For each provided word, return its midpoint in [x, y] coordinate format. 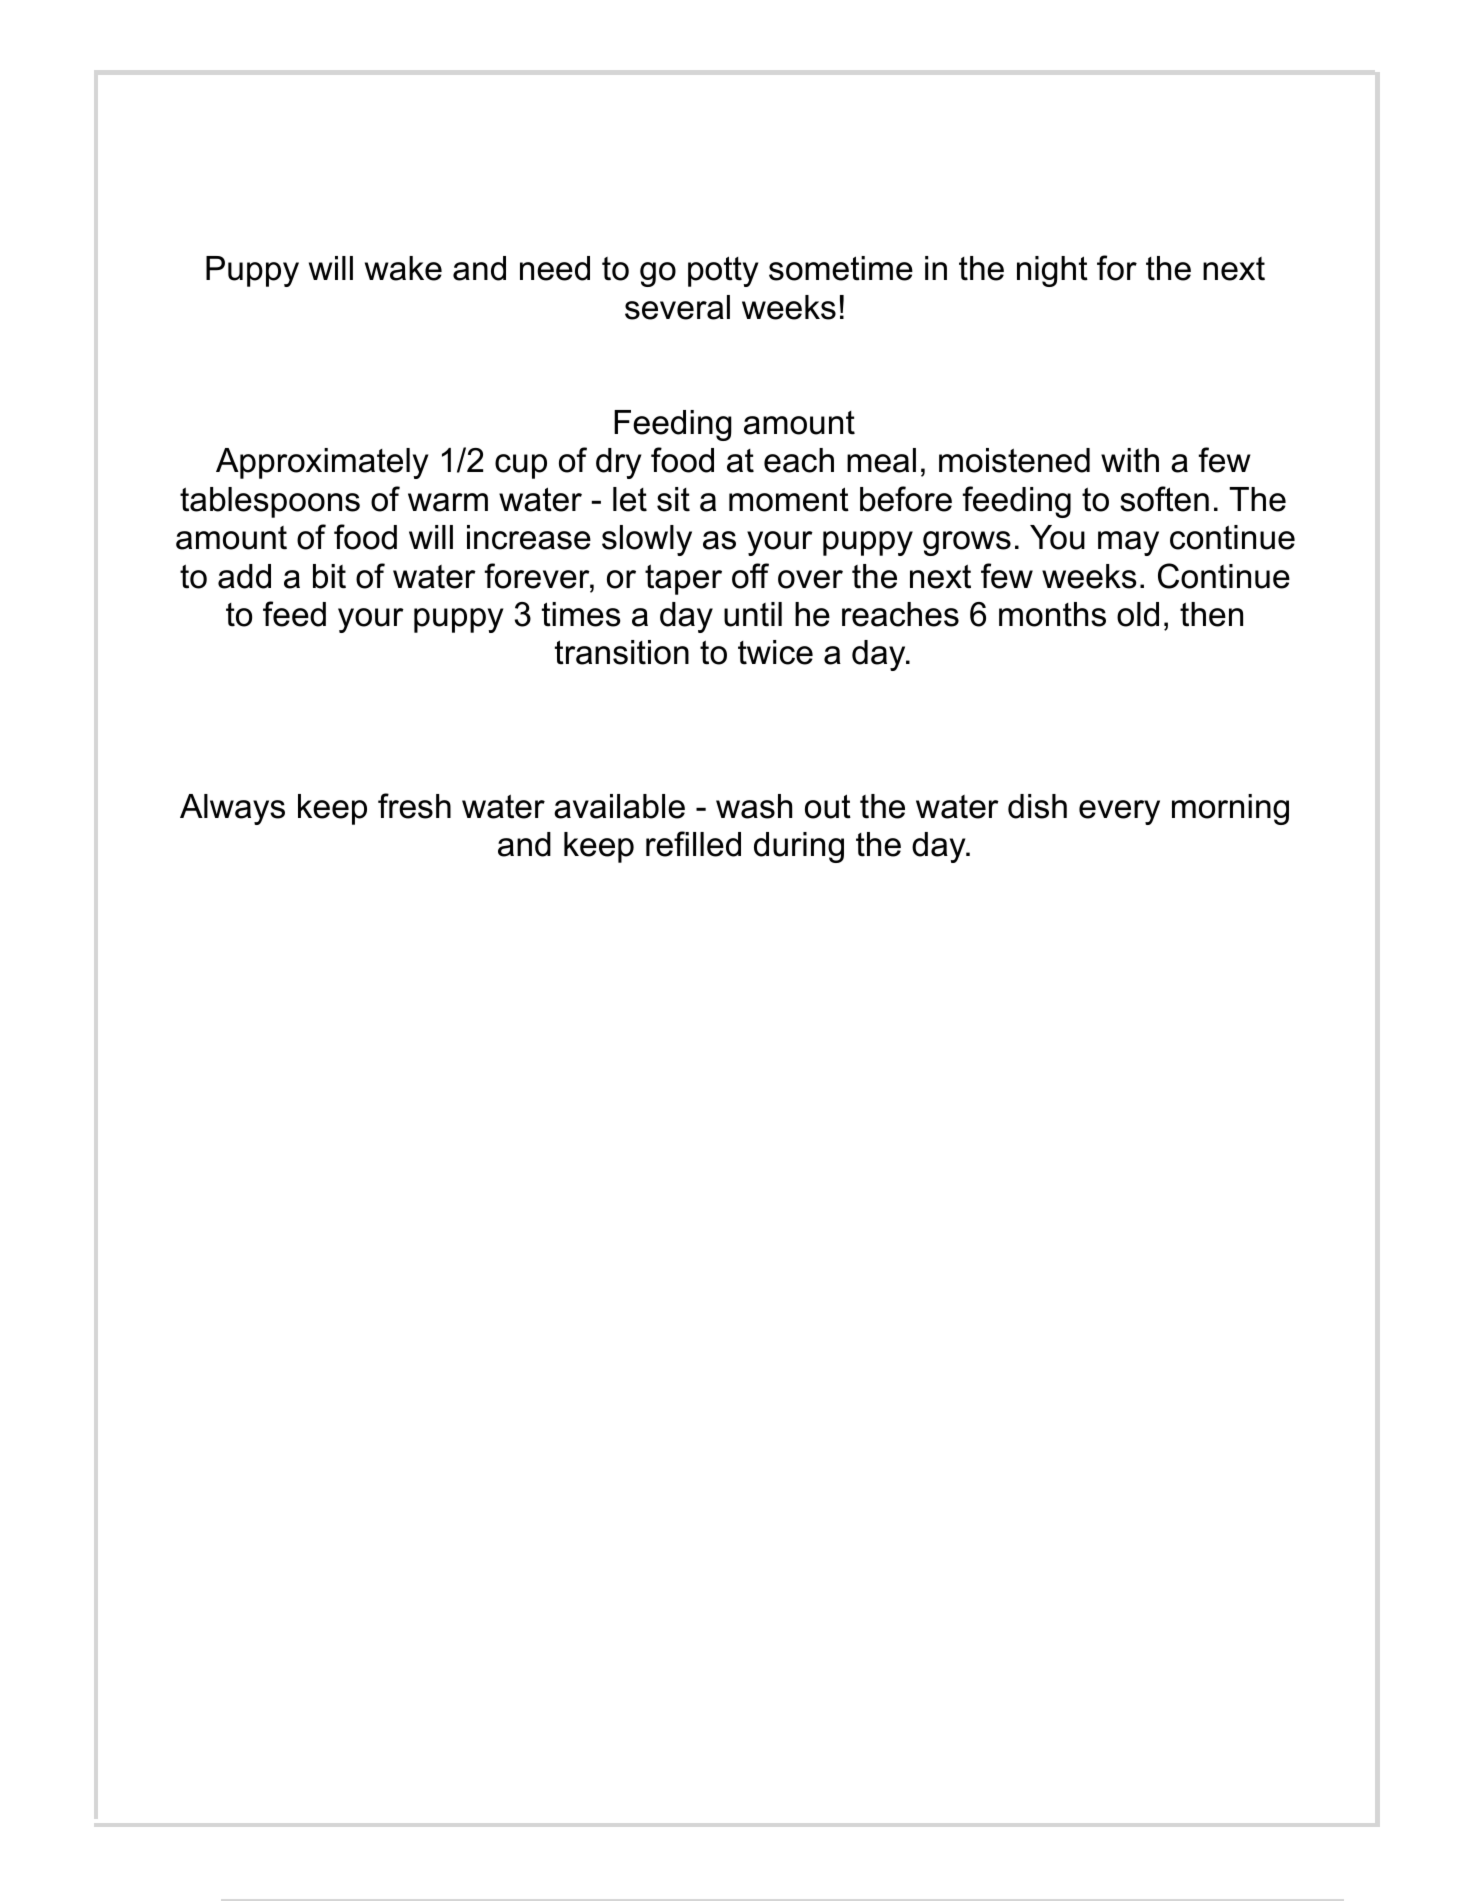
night [1052, 271]
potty [723, 271]
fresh [414, 806]
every [1119, 812]
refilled [693, 844]
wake [403, 268]
